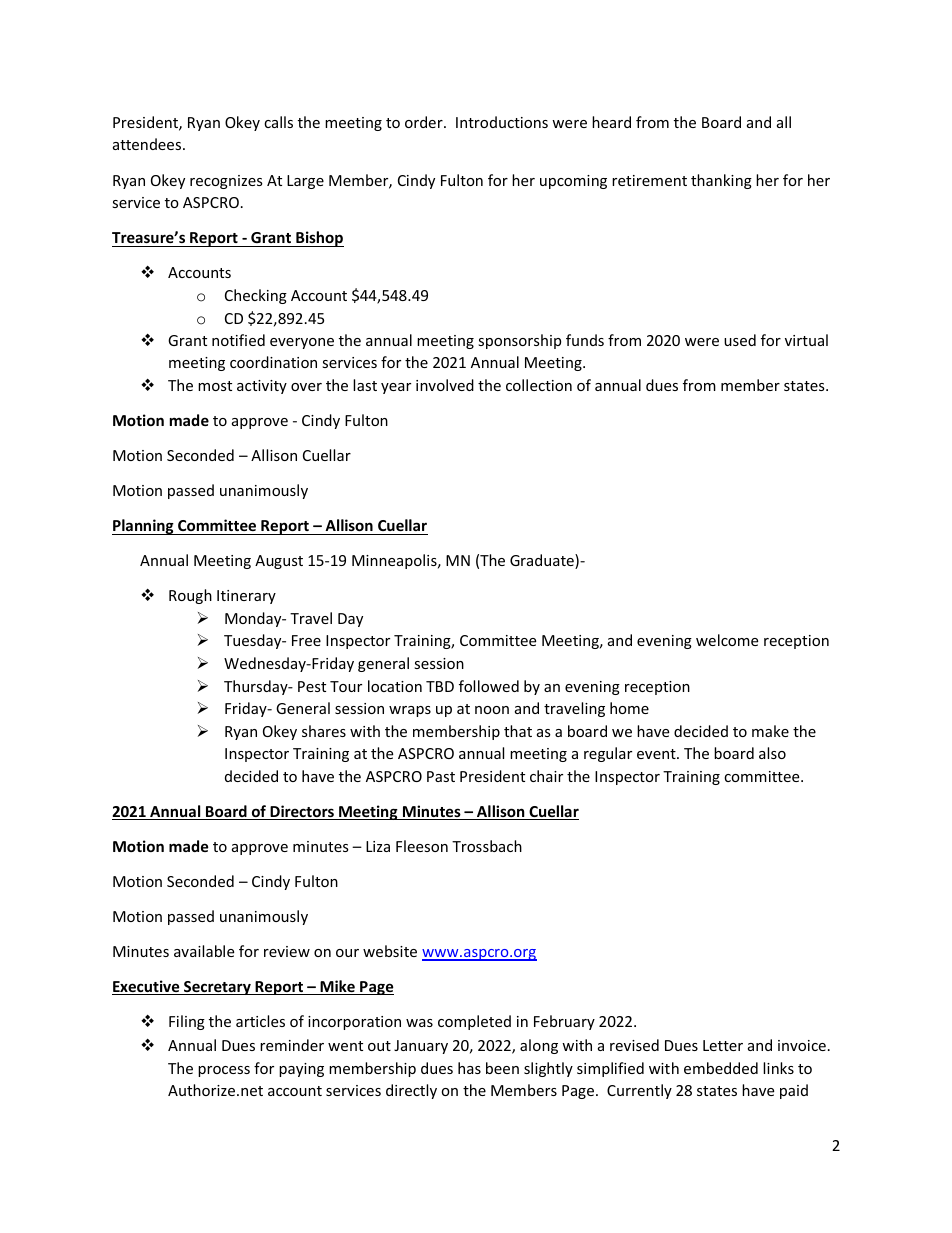  I want to click on welcome, so click(727, 640).
